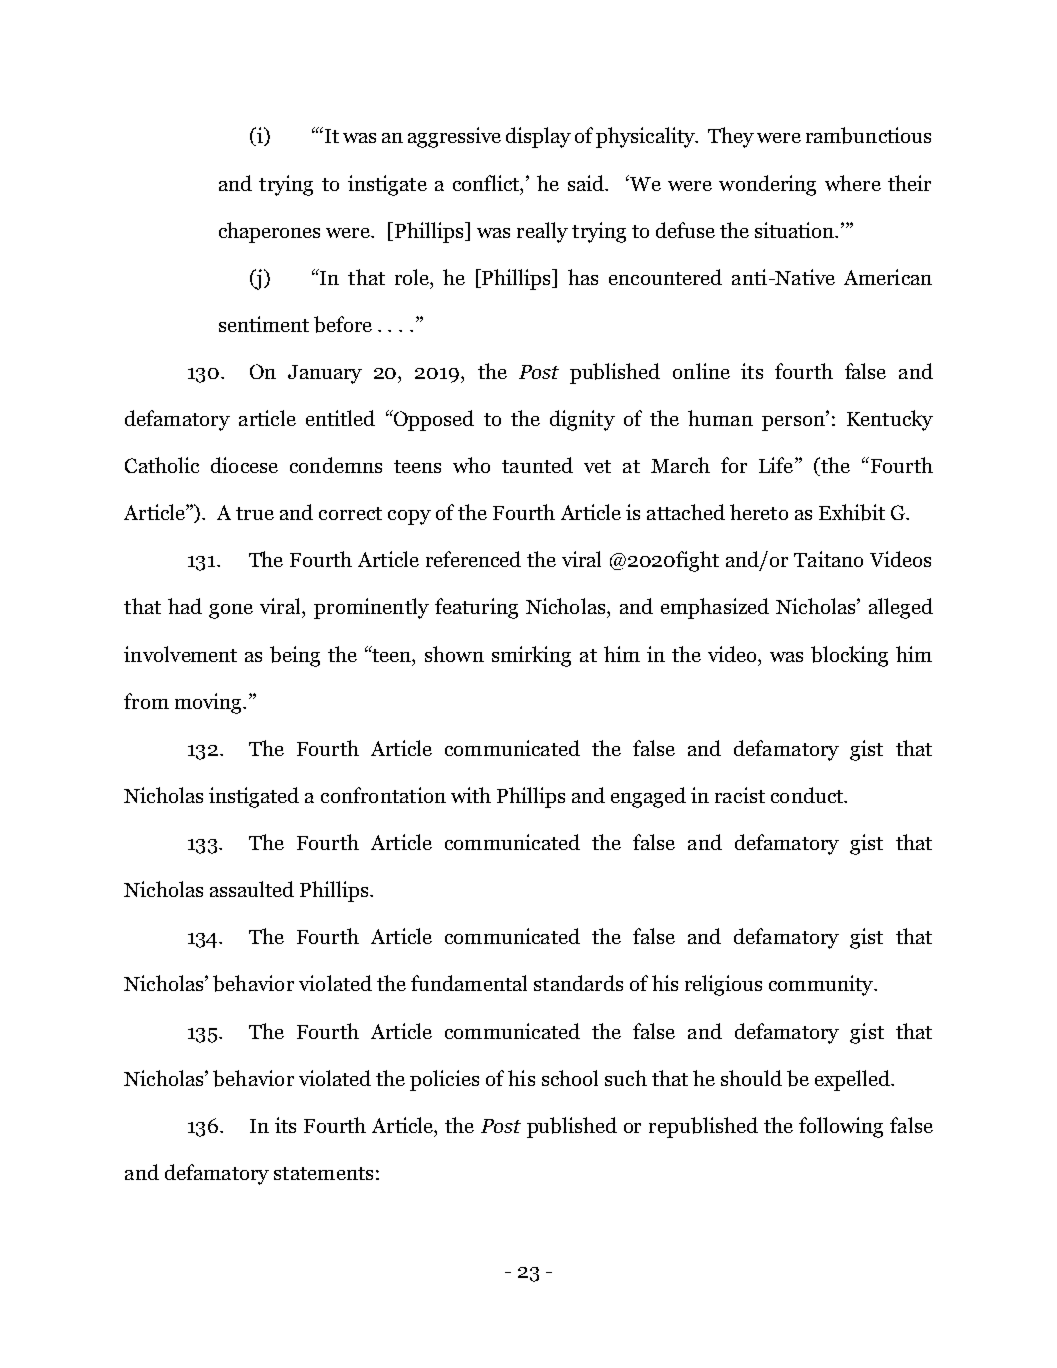 The width and height of the document is (1057, 1368). Describe the element at coordinates (538, 137) in the document. I see `display` at that location.
